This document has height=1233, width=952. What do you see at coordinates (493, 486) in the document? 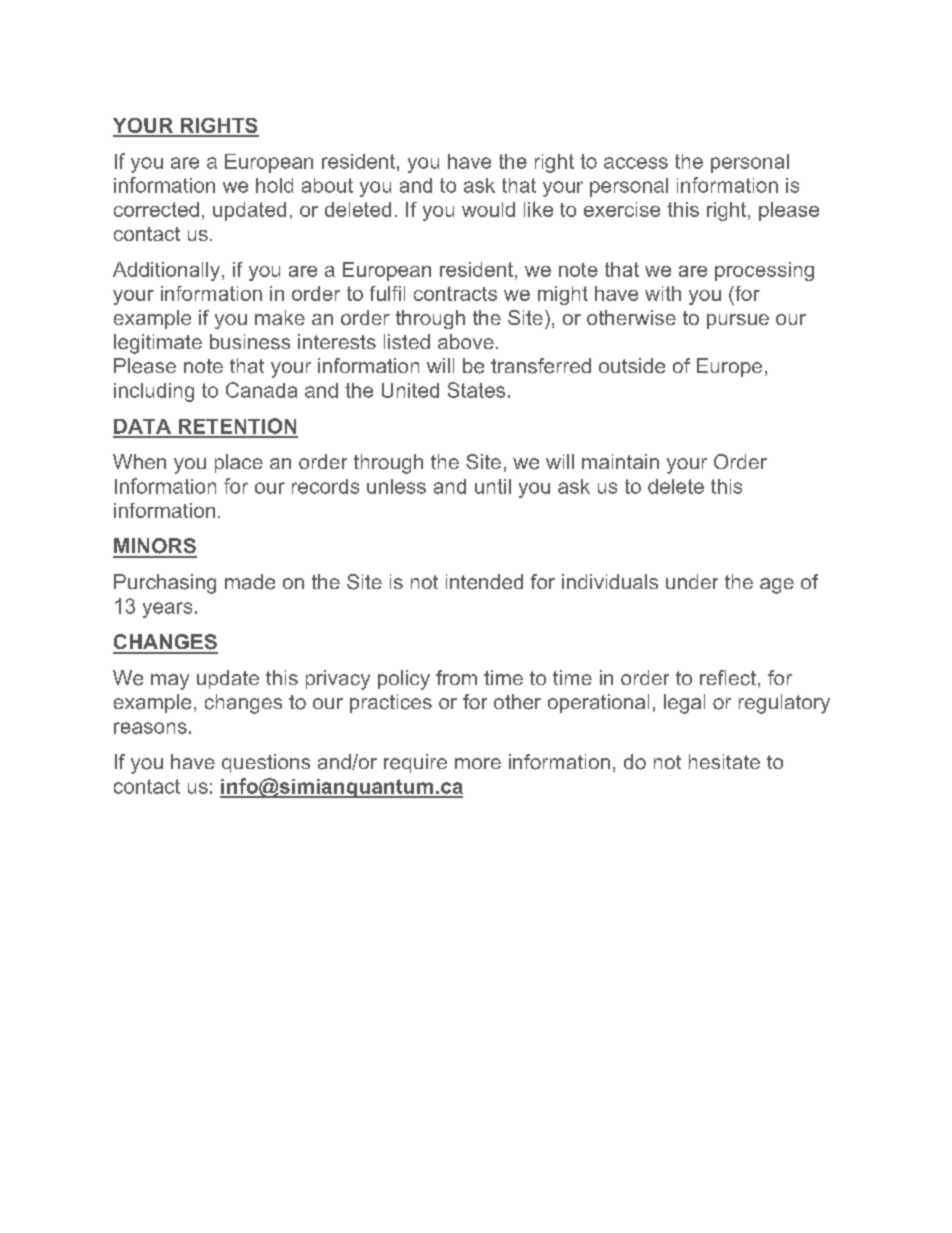
I see `until` at bounding box center [493, 486].
